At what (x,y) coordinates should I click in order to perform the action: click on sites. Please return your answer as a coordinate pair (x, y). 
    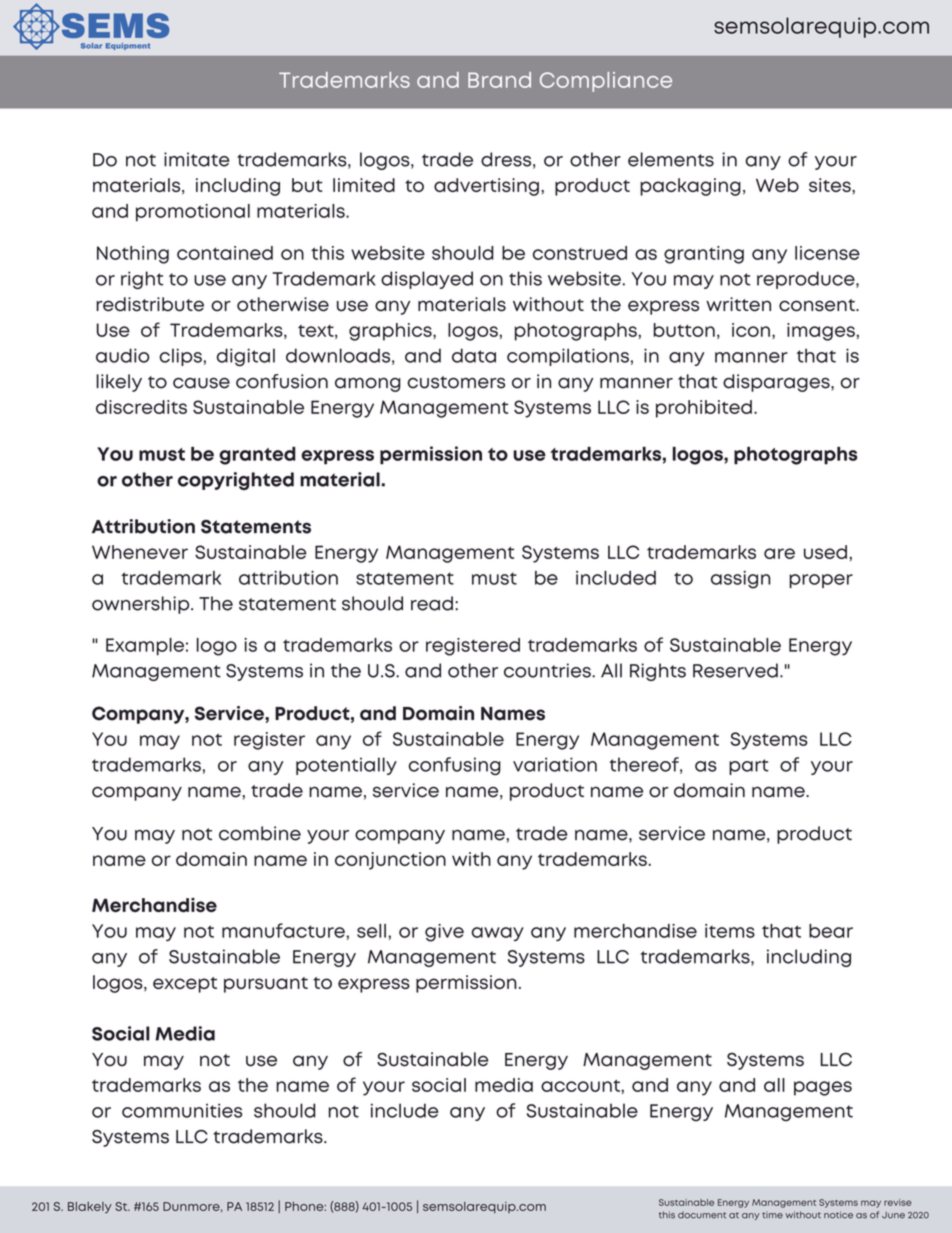
    Looking at the image, I should click on (831, 185).
